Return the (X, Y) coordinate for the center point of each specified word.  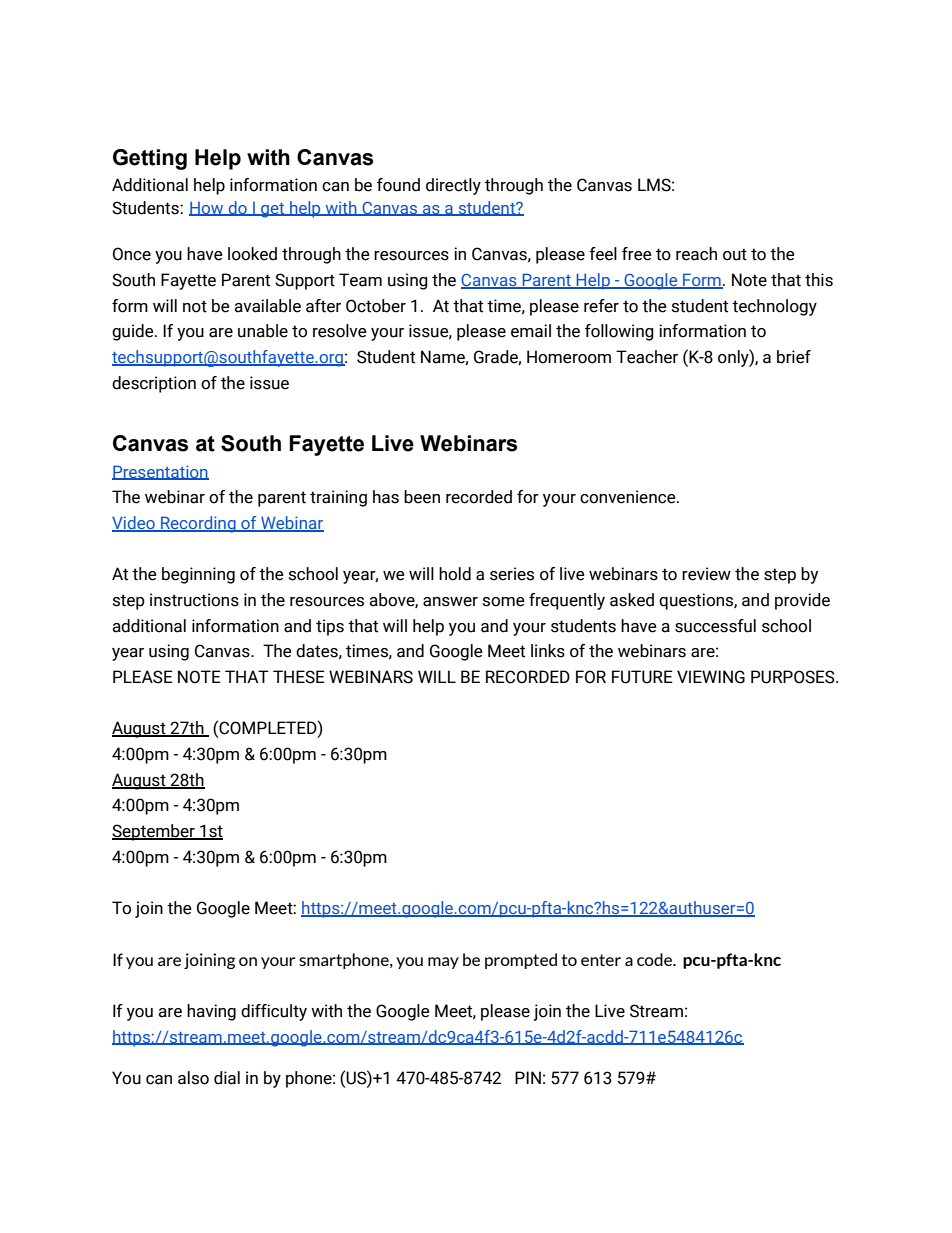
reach (696, 254)
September (154, 832)
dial (227, 1078)
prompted (521, 961)
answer (450, 602)
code (655, 959)
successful (715, 626)
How (207, 209)
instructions (194, 600)
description (154, 384)
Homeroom (569, 357)
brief (794, 357)
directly (453, 186)
